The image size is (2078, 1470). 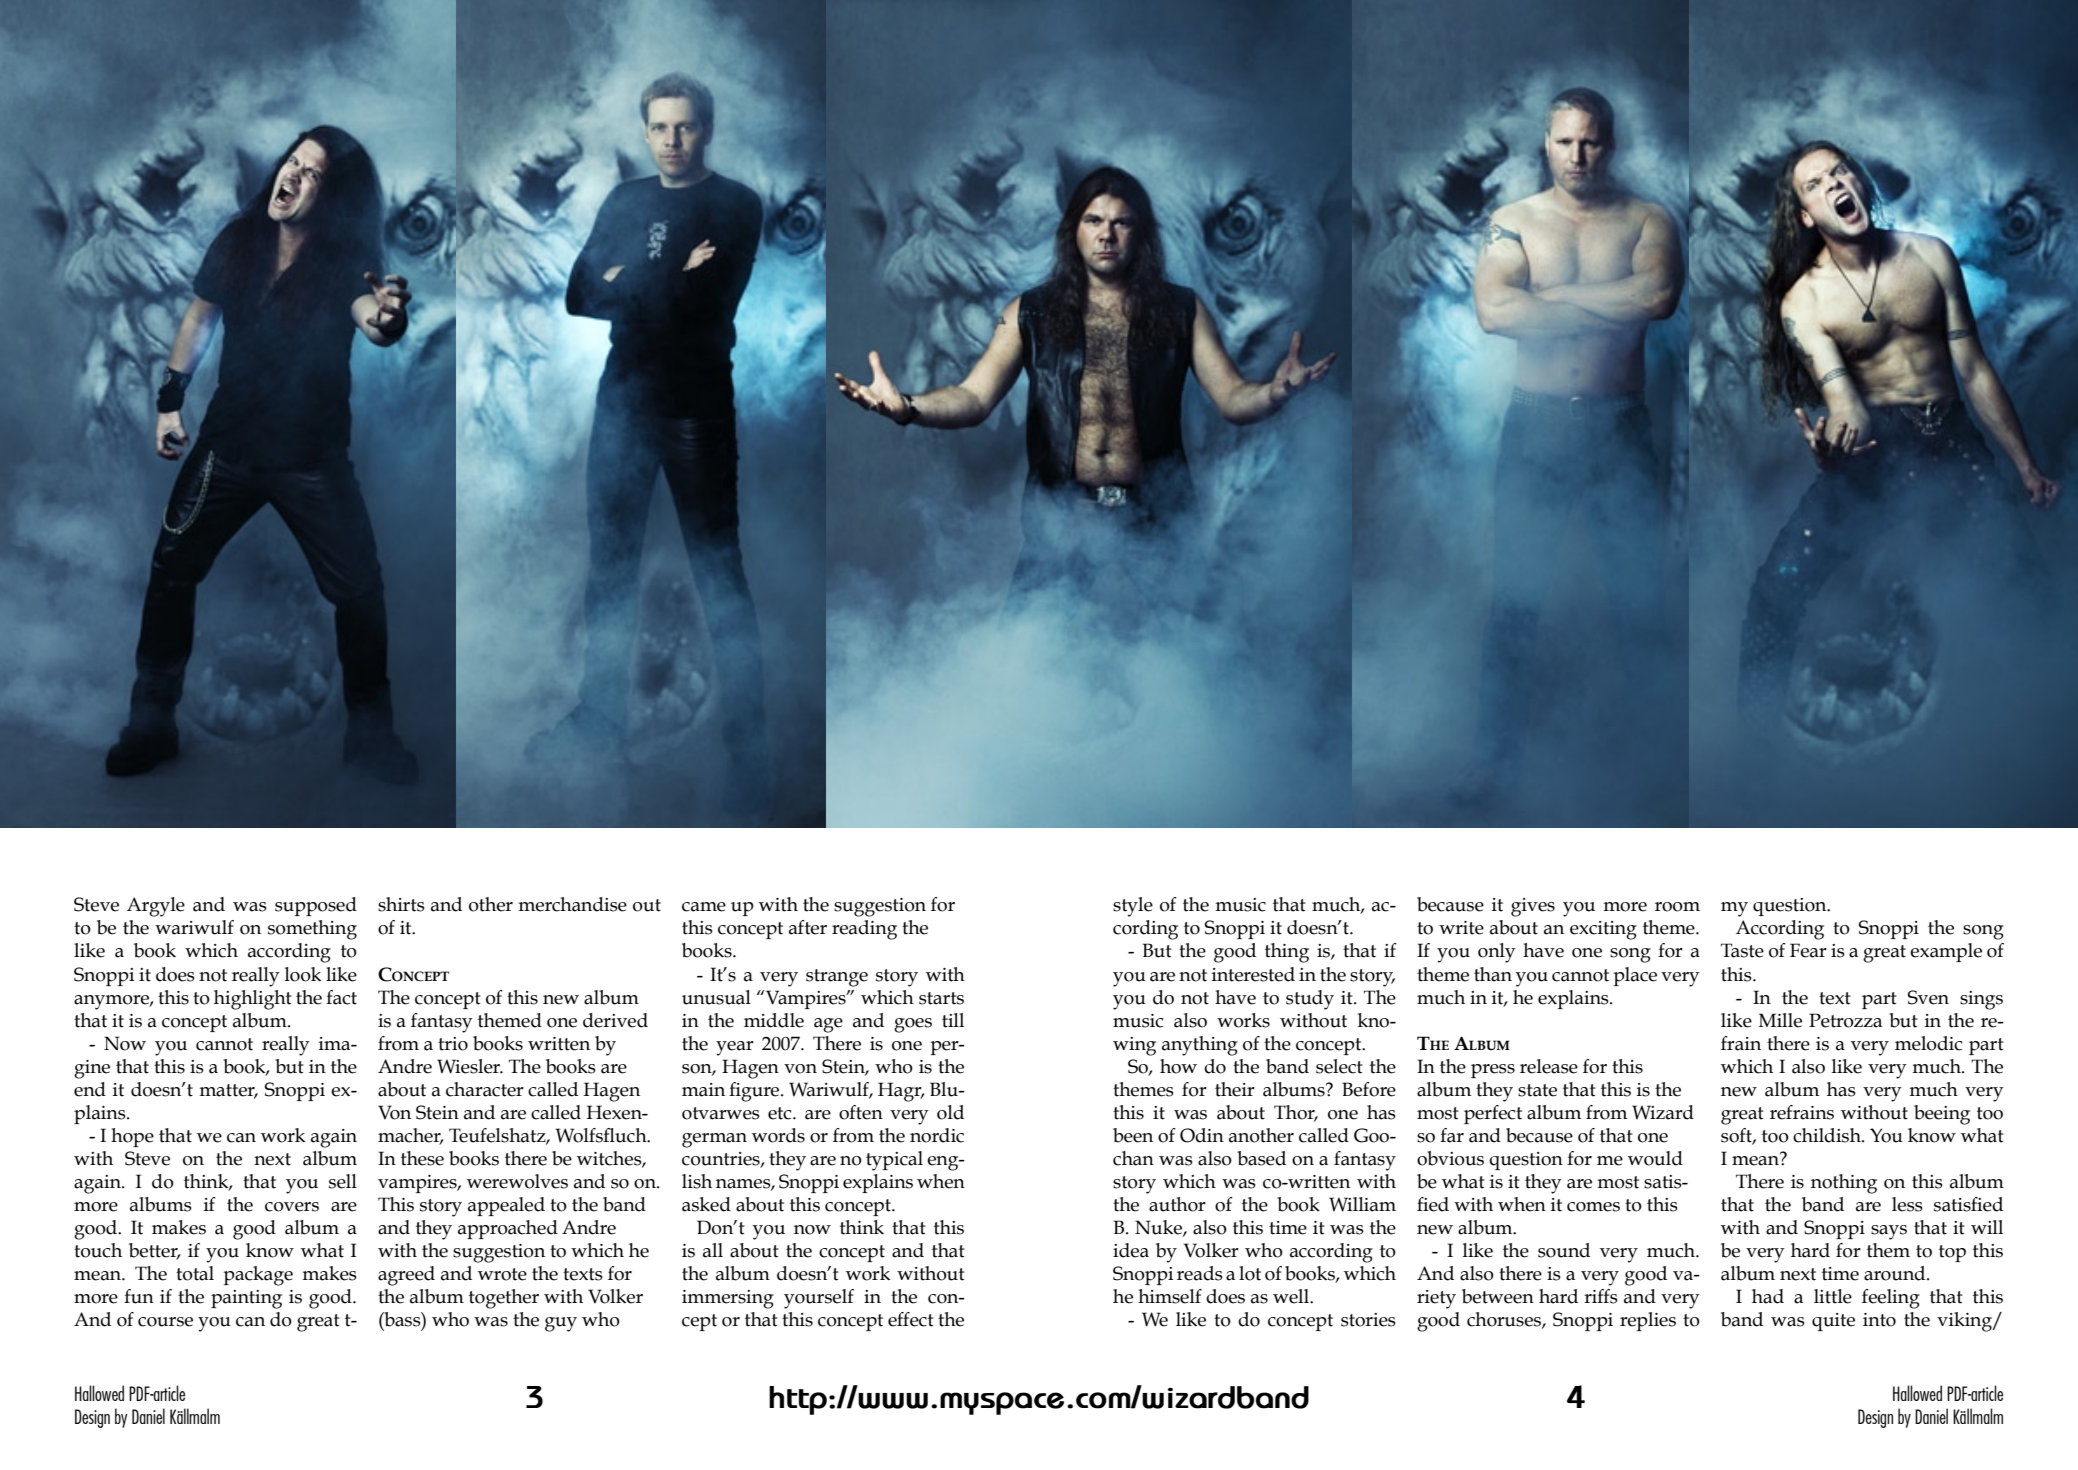 What do you see at coordinates (1133, 907) in the screenshot?
I see `style` at bounding box center [1133, 907].
